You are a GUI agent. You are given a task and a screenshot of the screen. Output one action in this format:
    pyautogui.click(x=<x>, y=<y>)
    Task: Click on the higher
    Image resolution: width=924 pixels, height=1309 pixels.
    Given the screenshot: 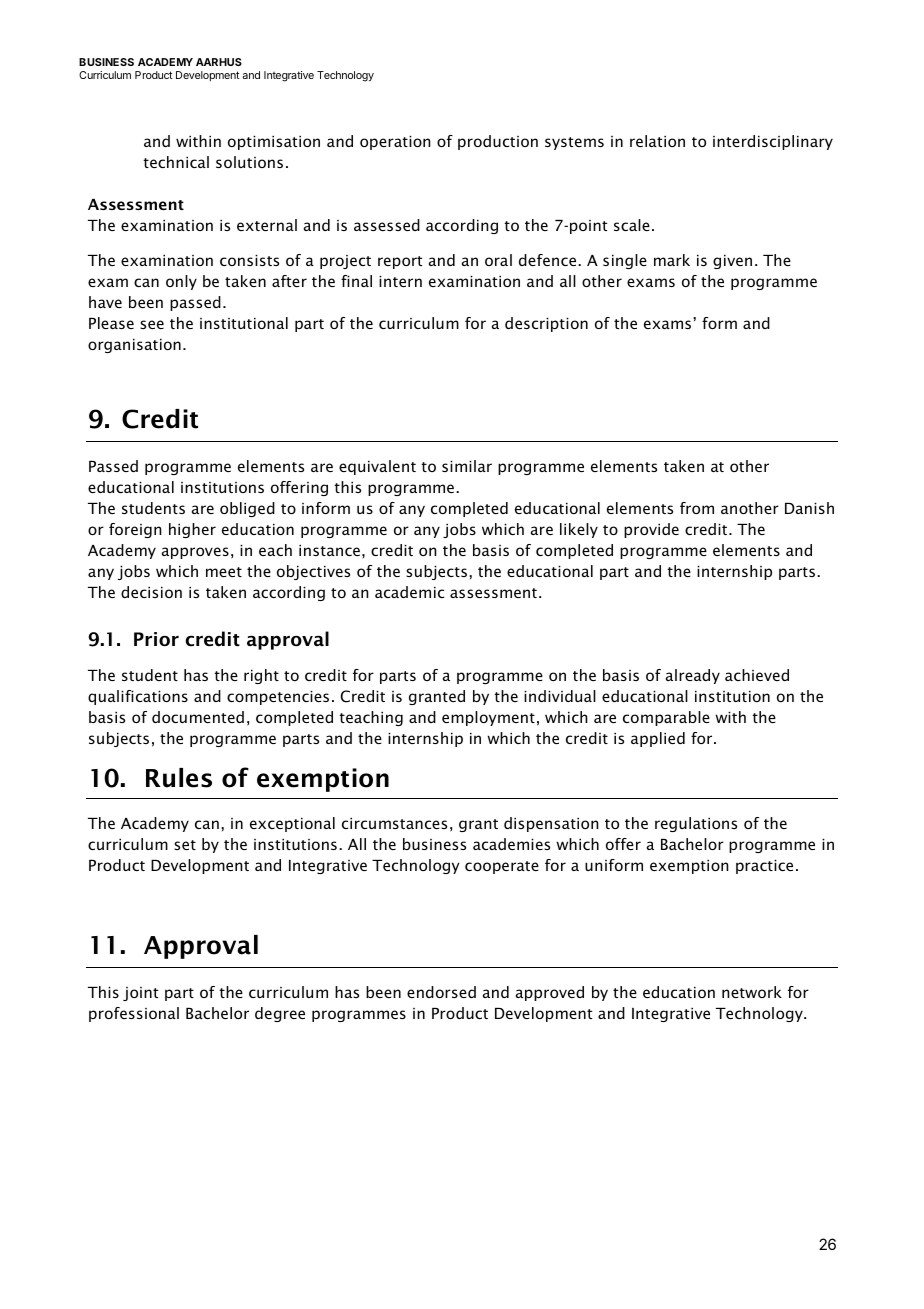 What is the action you would take?
    pyautogui.click(x=192, y=530)
